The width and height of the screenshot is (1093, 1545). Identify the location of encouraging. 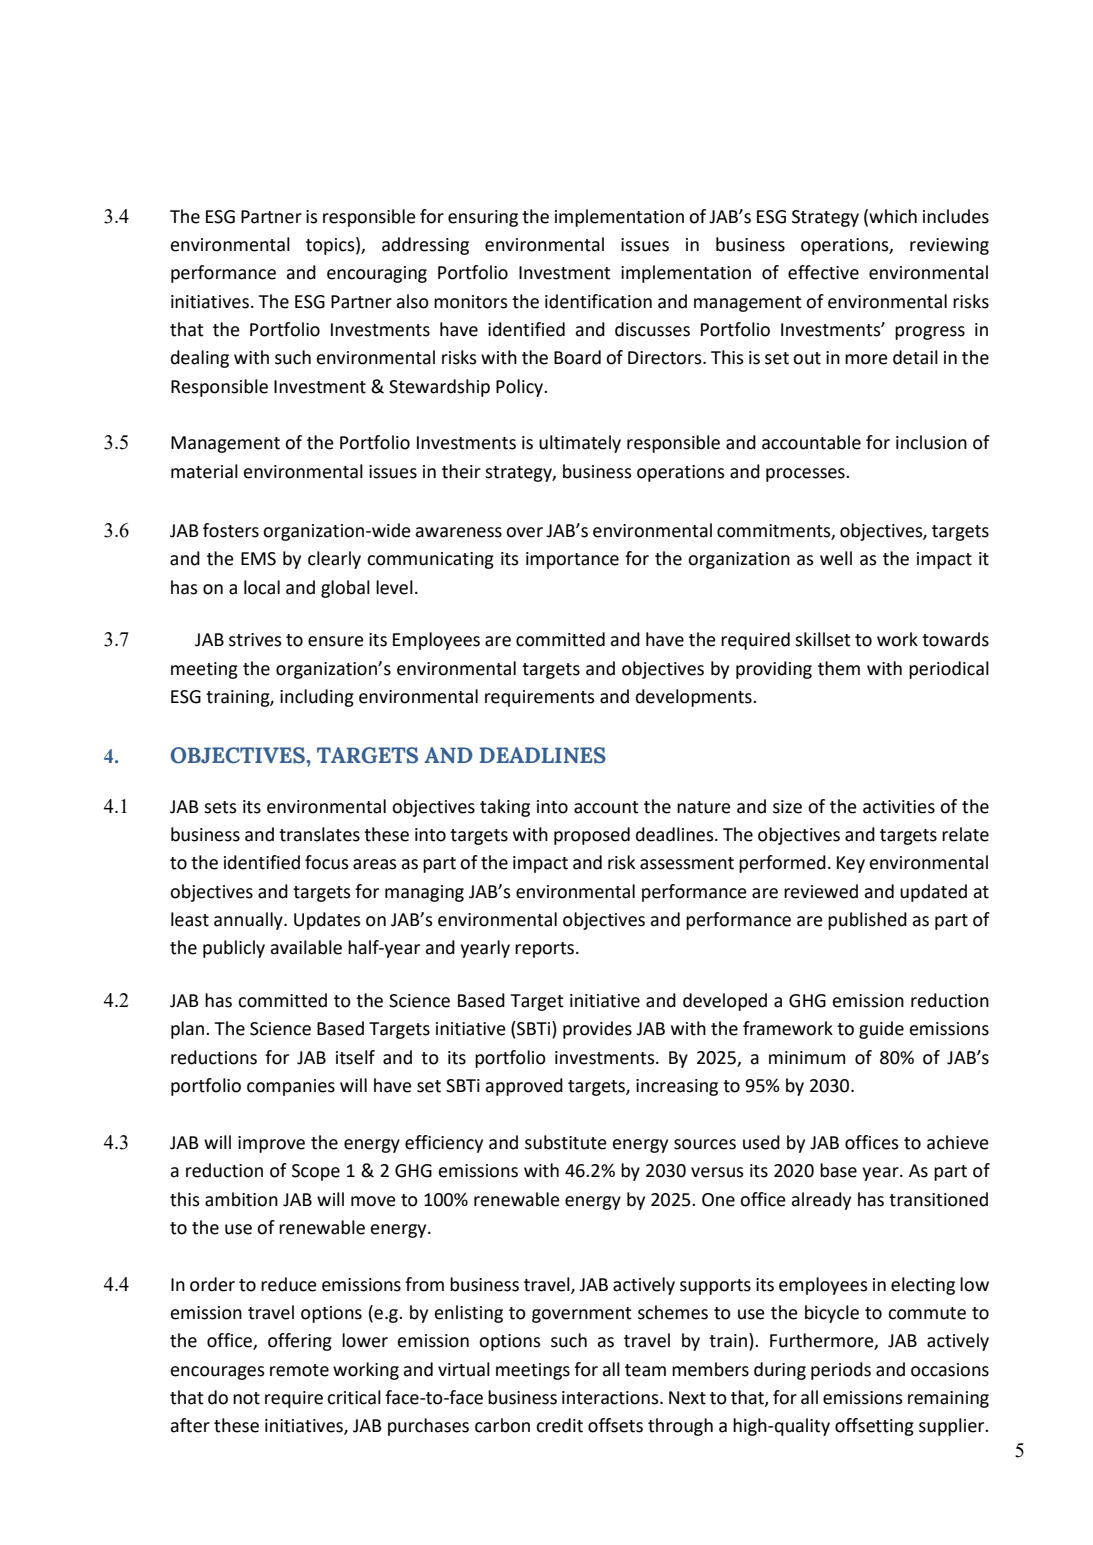
(377, 274).
